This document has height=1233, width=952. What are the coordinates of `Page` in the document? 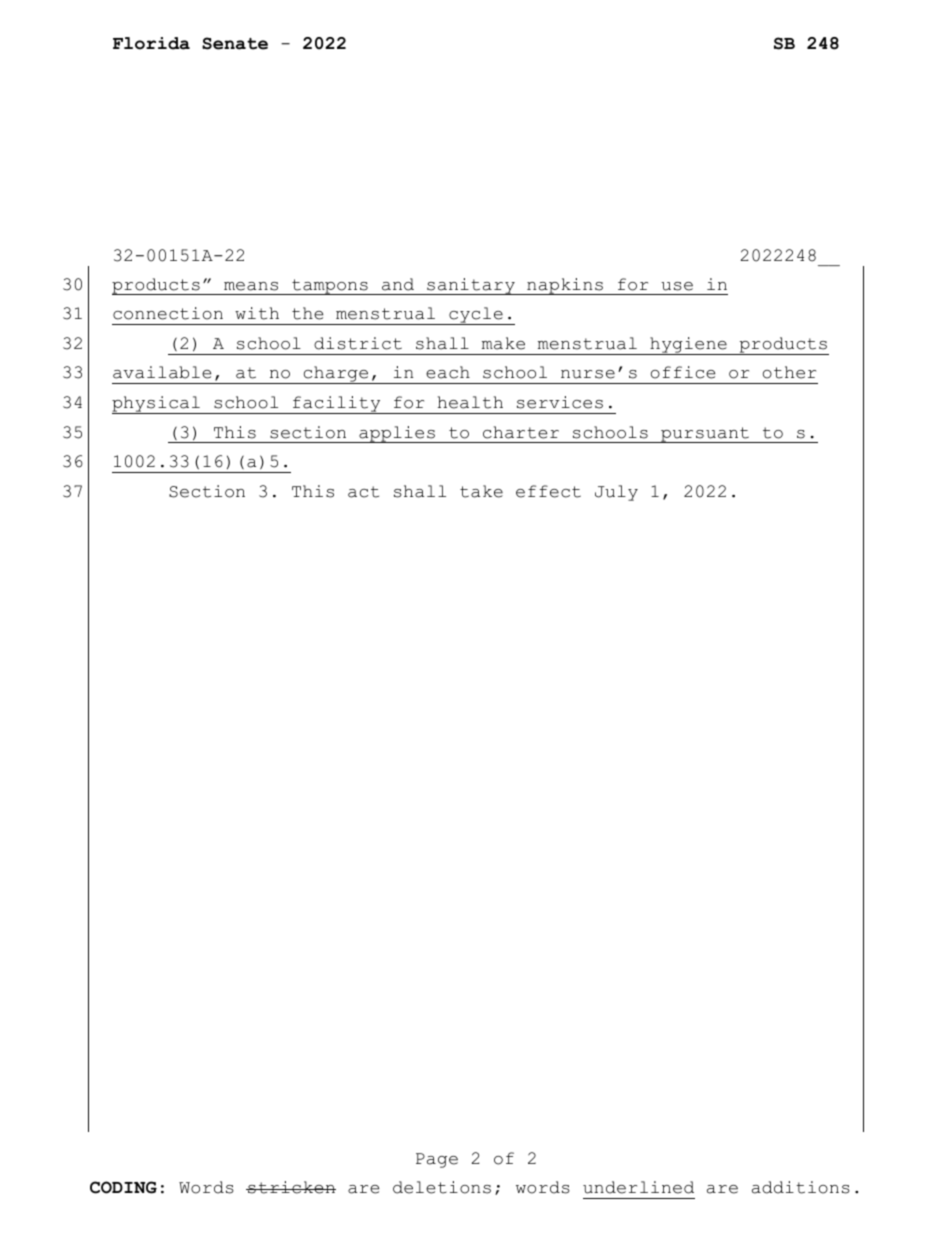 It's located at (437, 1160).
